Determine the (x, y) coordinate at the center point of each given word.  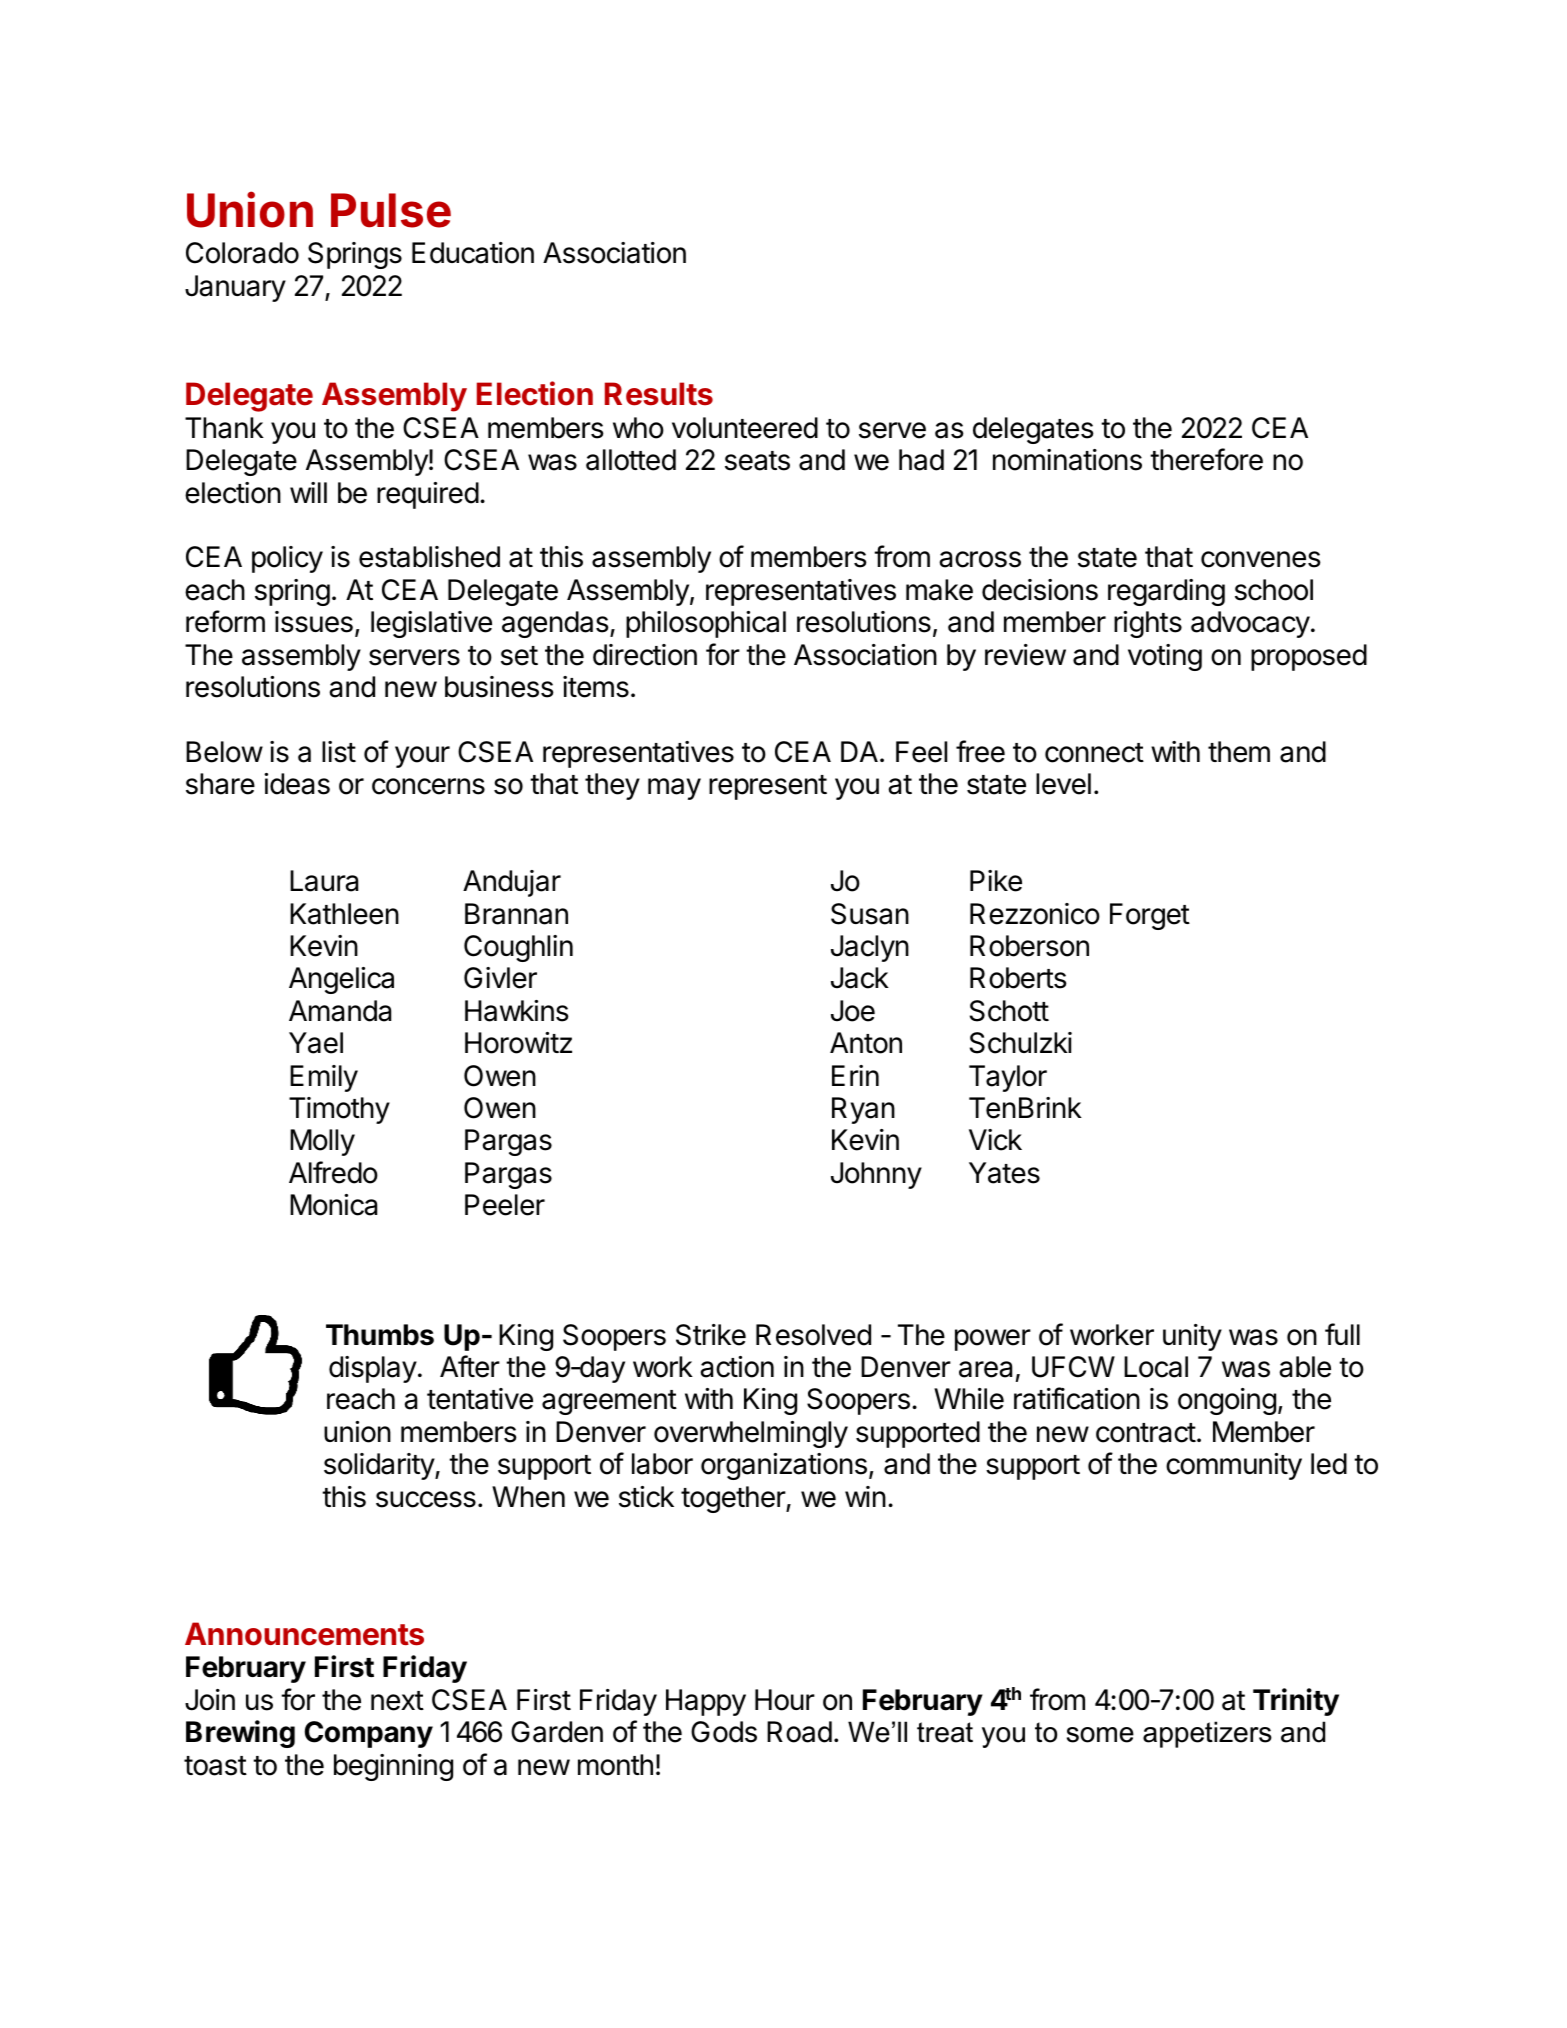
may (674, 789)
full (1342, 1334)
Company (369, 1734)
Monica (333, 1205)
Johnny (876, 1175)
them (1239, 752)
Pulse (391, 210)
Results (659, 394)
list (339, 752)
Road (799, 1732)
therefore (1206, 459)
